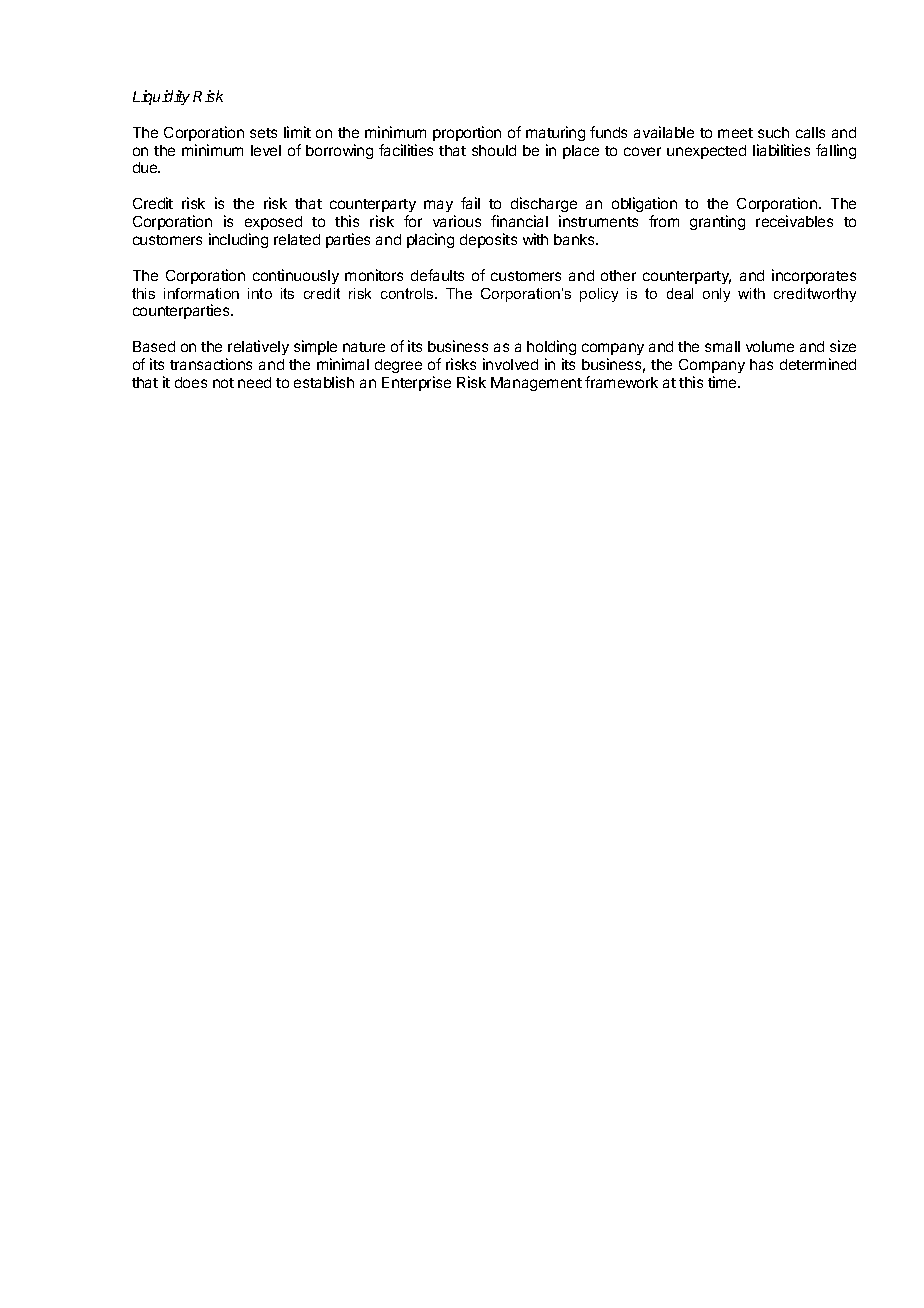  What do you see at coordinates (161, 97) in the screenshot?
I see `Liquidity` at bounding box center [161, 97].
